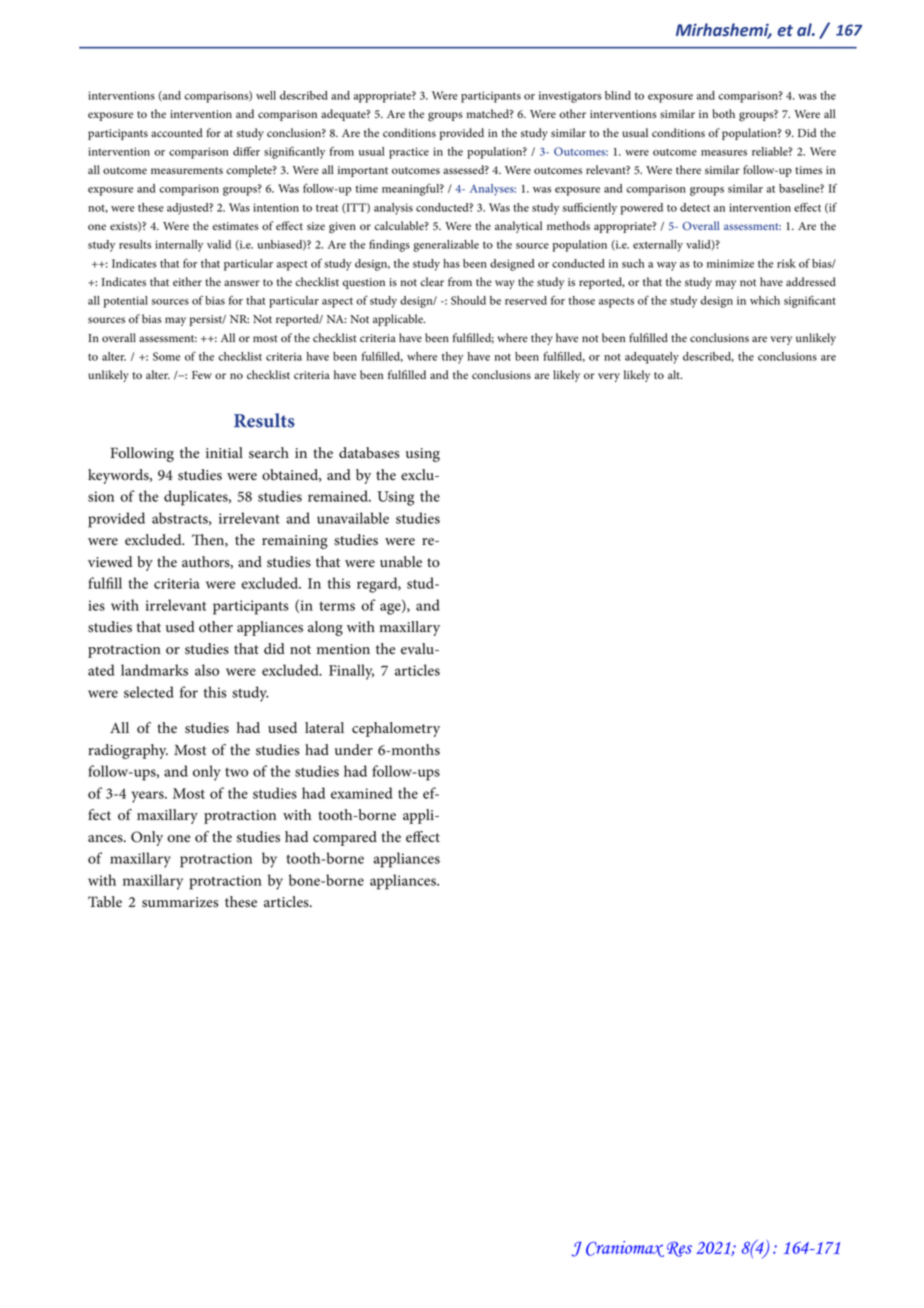  Describe the element at coordinates (391, 609) in the screenshot. I see `age` at that location.
